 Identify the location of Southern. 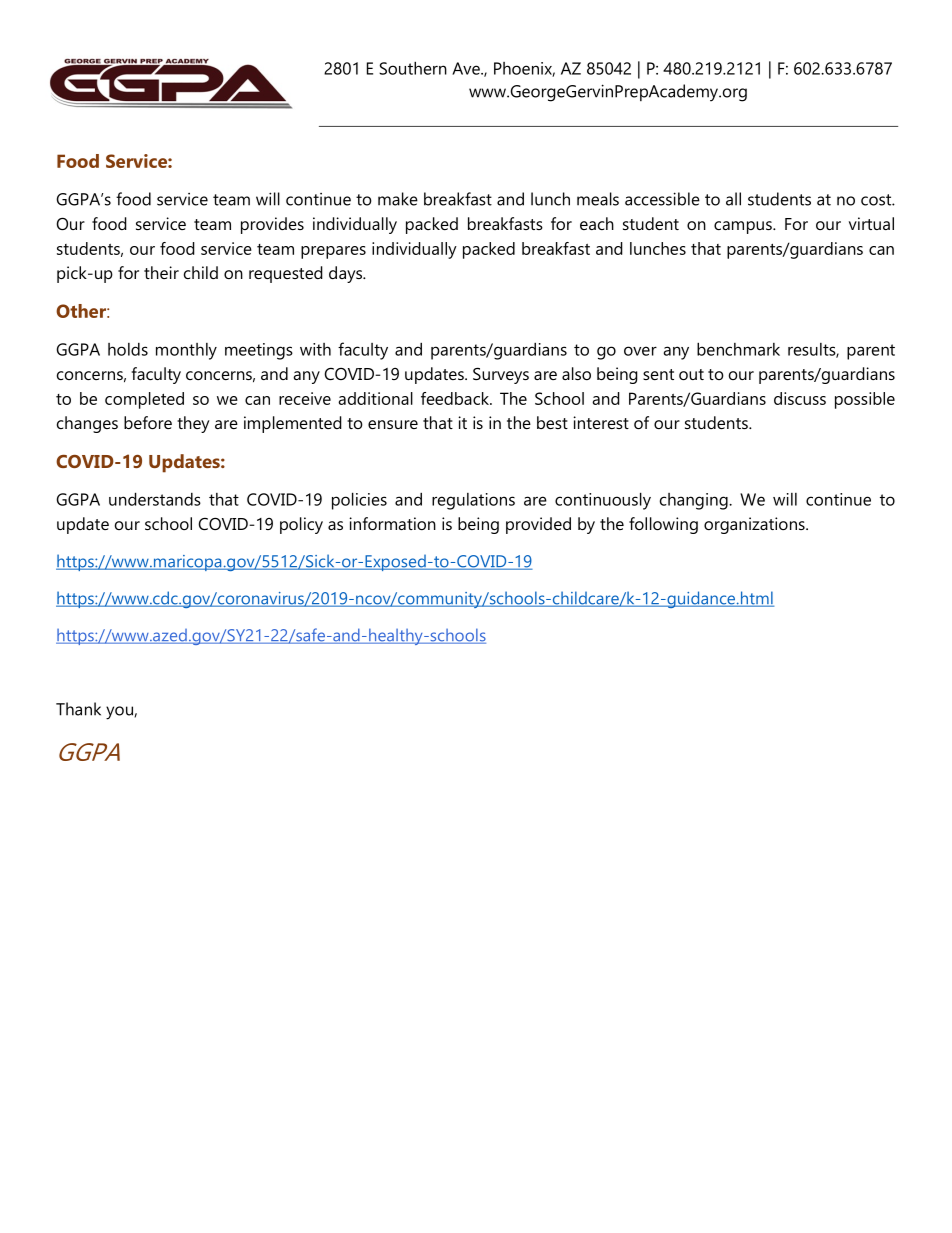
(413, 68).
